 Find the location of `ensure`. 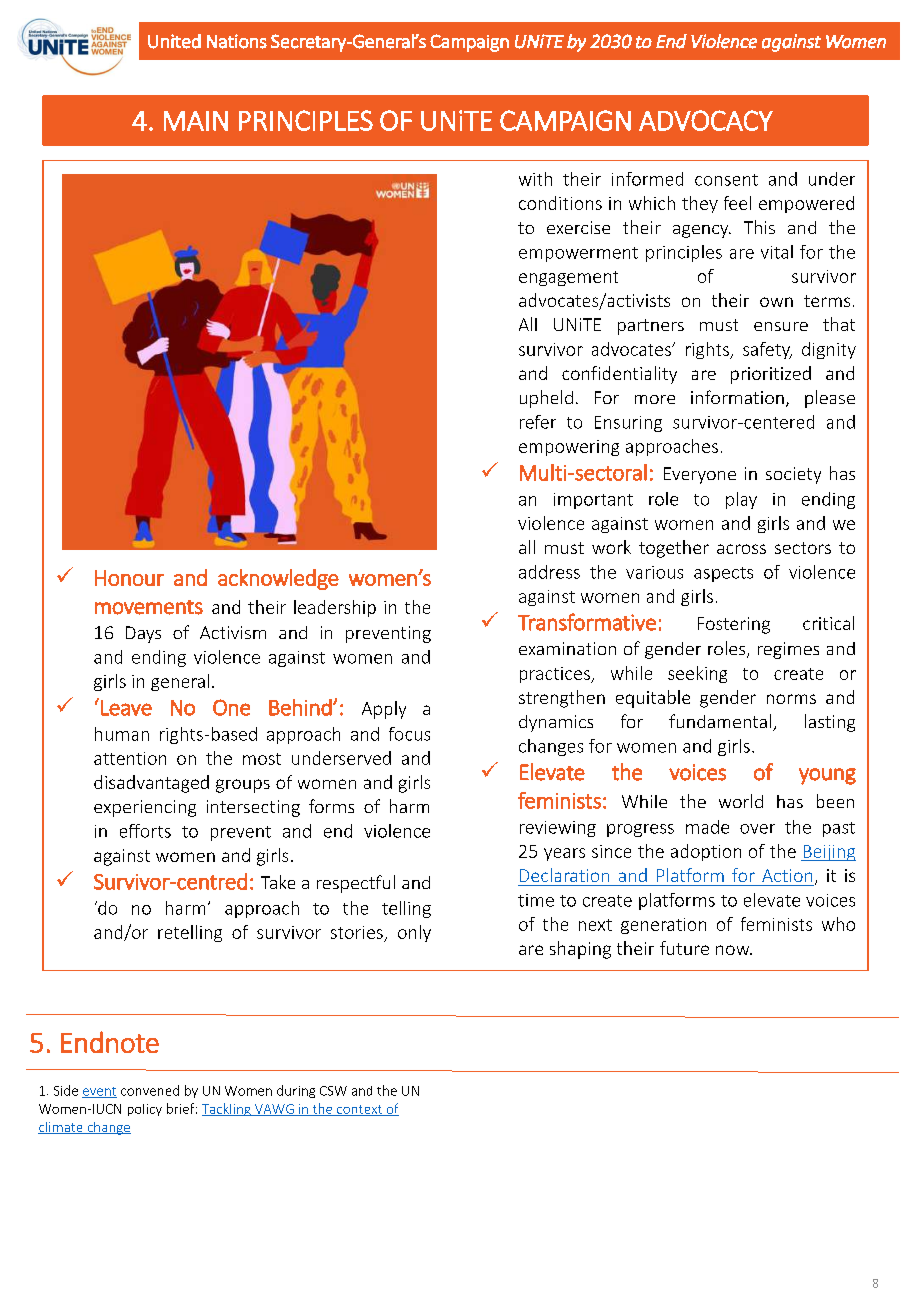

ensure is located at coordinates (781, 326).
